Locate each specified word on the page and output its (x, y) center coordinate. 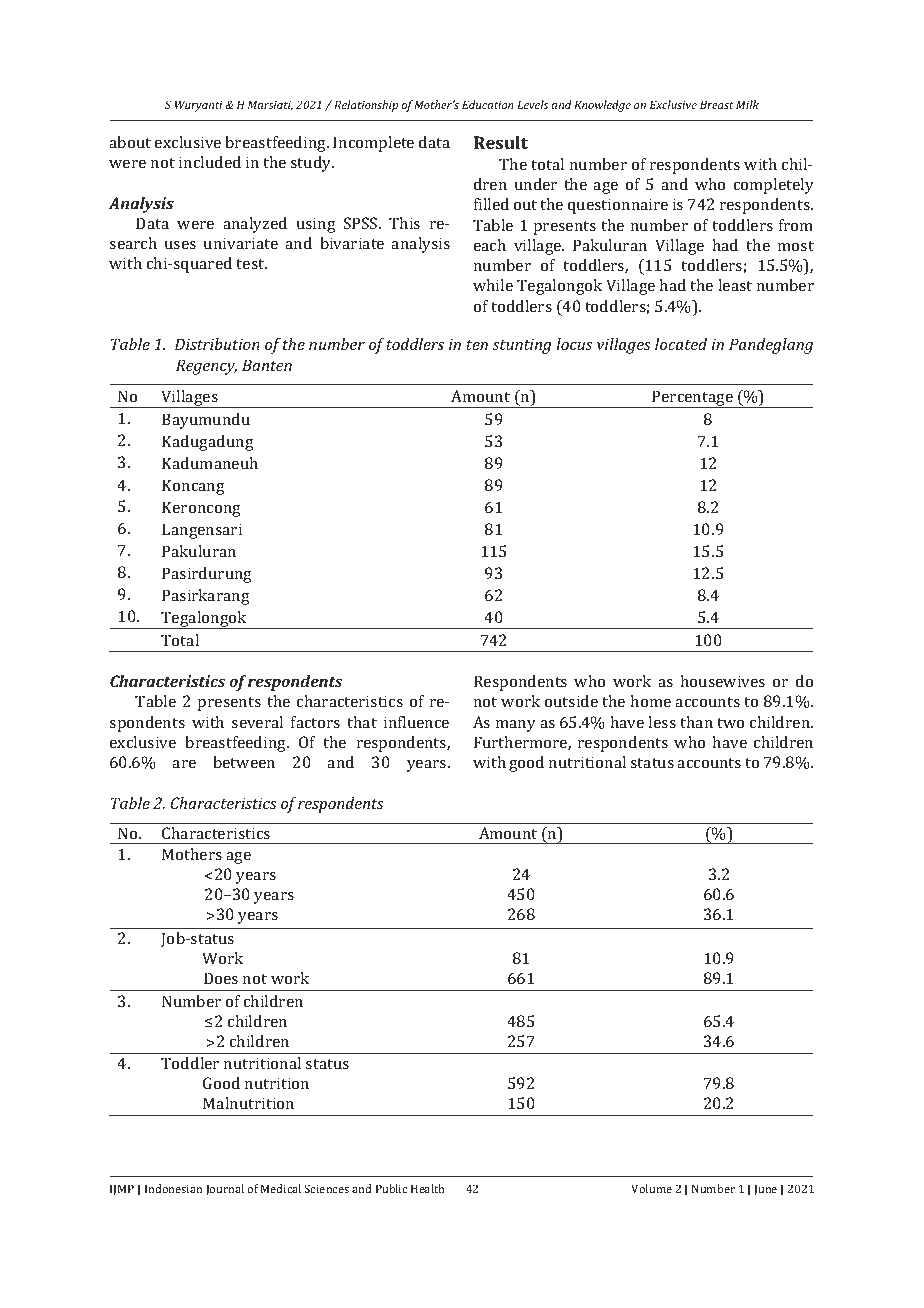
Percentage (693, 399)
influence (416, 722)
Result (501, 142)
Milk (747, 104)
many (516, 726)
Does (221, 978)
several (257, 722)
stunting (522, 346)
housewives (722, 681)
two (730, 723)
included (210, 162)
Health (427, 1188)
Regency (206, 367)
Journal (225, 1189)
